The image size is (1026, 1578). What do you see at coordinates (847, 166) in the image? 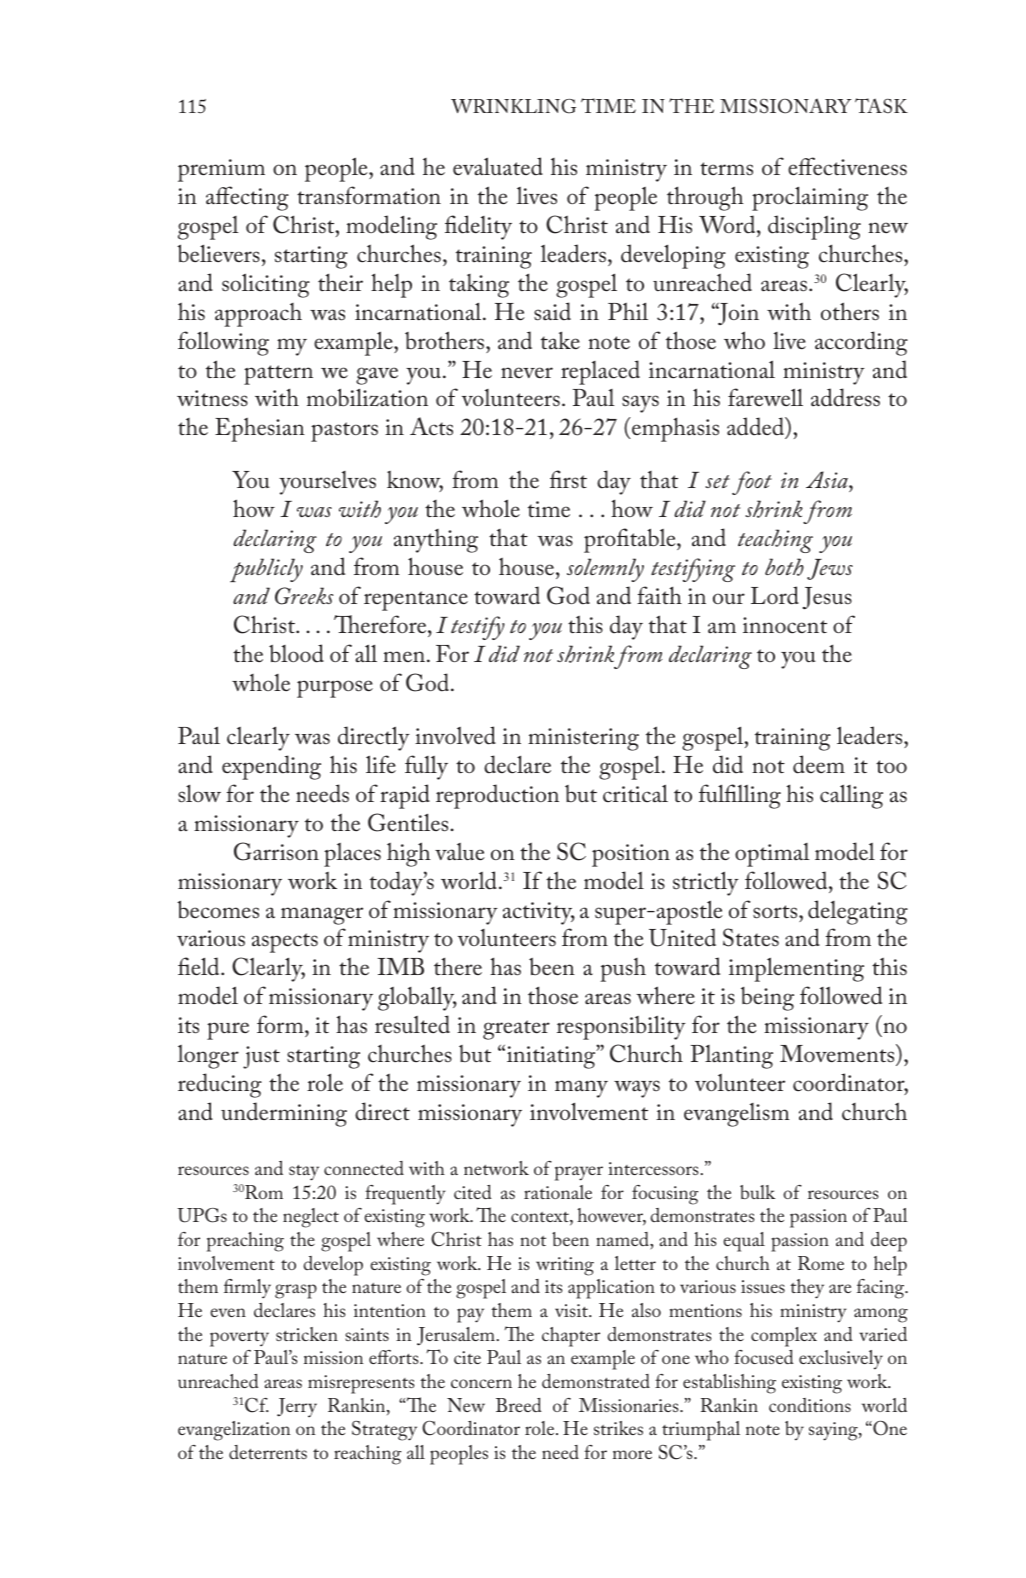
I see `effectiveness` at bounding box center [847, 166].
